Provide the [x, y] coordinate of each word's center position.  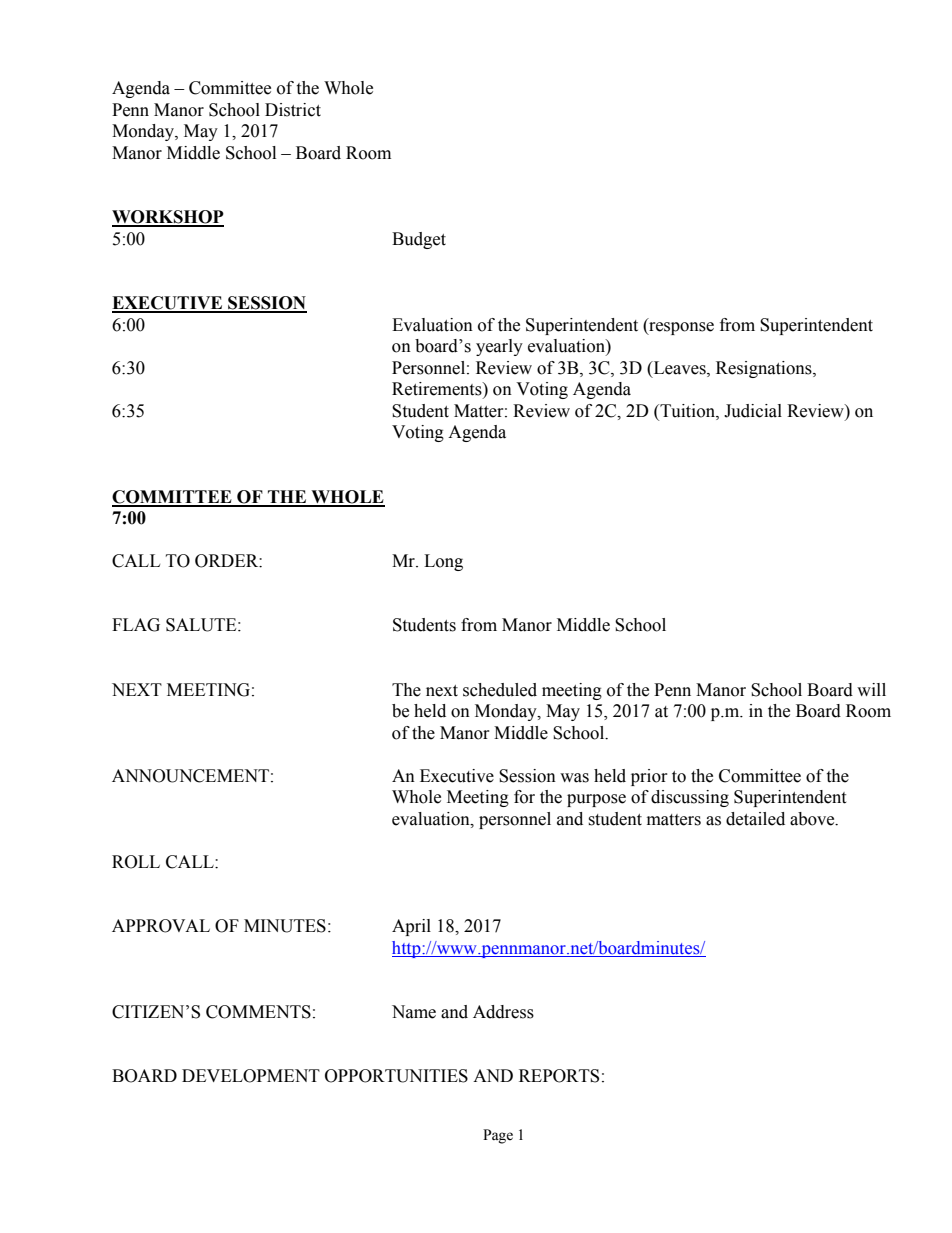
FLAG [136, 625]
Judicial [753, 411]
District [293, 110]
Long [443, 562]
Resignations [765, 369]
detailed [755, 819]
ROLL [136, 862]
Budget [419, 240]
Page [498, 1136]
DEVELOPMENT [251, 1076]
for [524, 797]
